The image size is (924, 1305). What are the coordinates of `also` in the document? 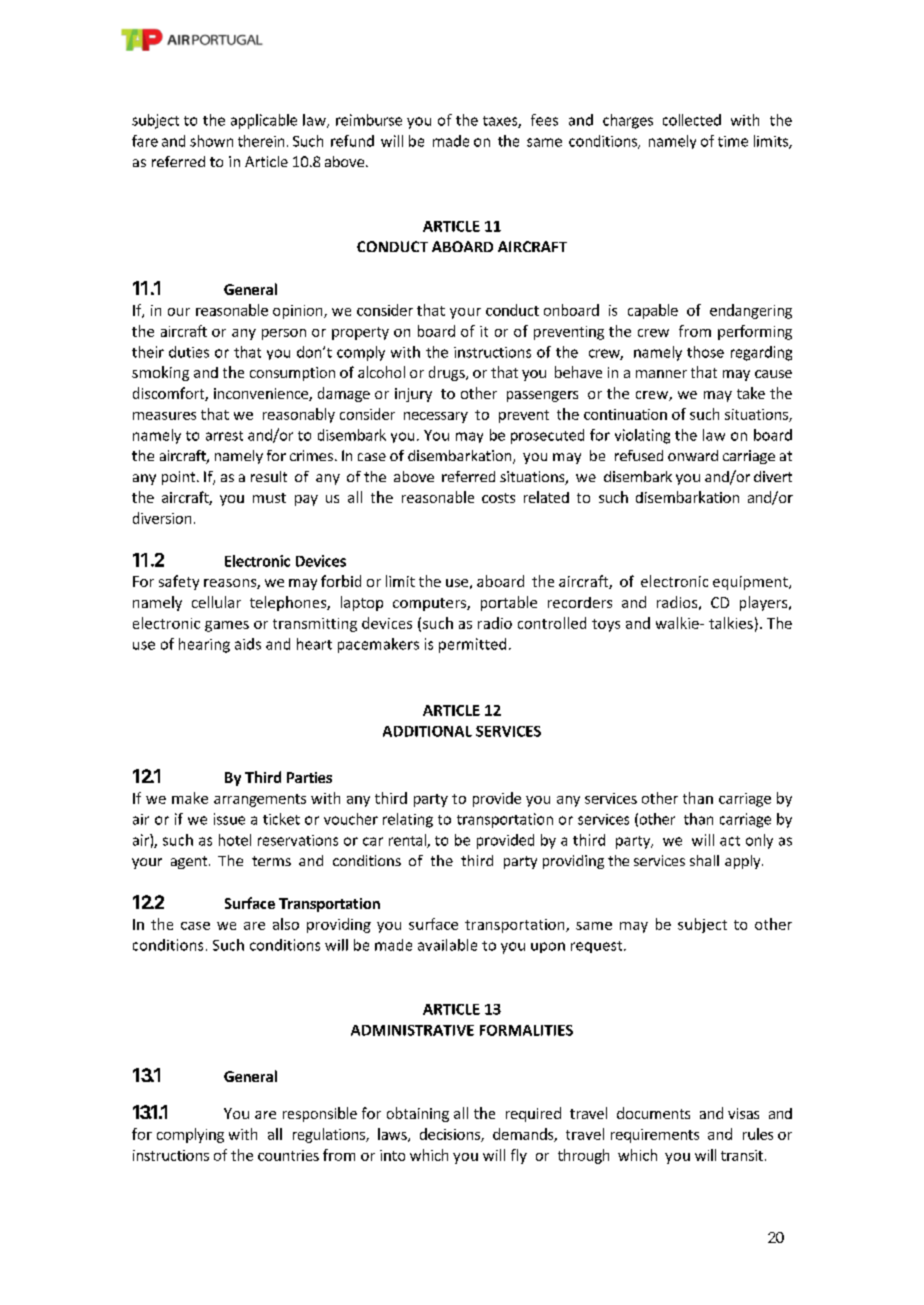 It's located at (286, 924).
